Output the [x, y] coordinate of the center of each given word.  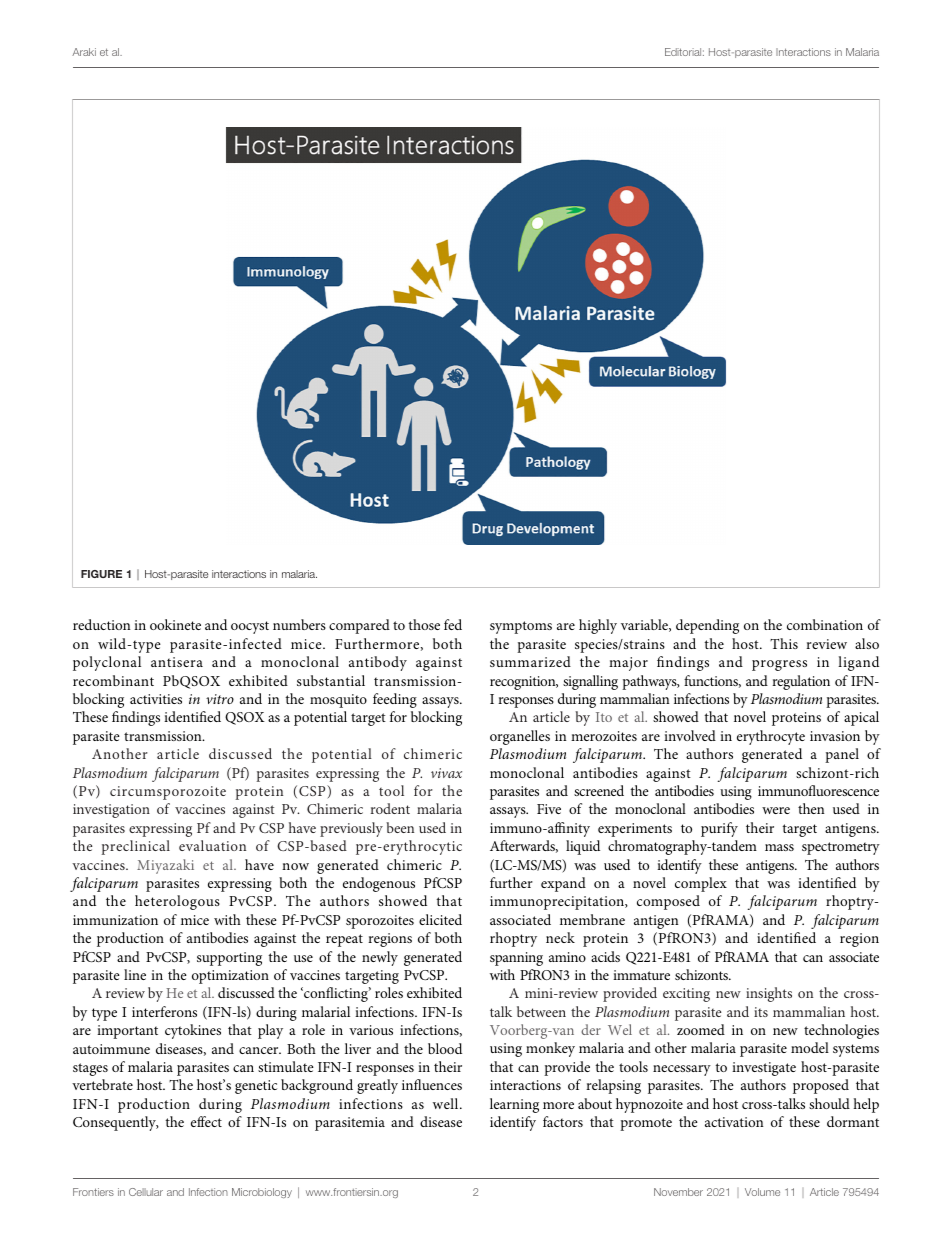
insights [769, 994]
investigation [111, 811]
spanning [516, 959]
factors [563, 1121]
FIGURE [101, 574]
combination [825, 624]
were [776, 810]
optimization [230, 977]
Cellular [146, 1192]
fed [453, 624]
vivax [446, 773]
